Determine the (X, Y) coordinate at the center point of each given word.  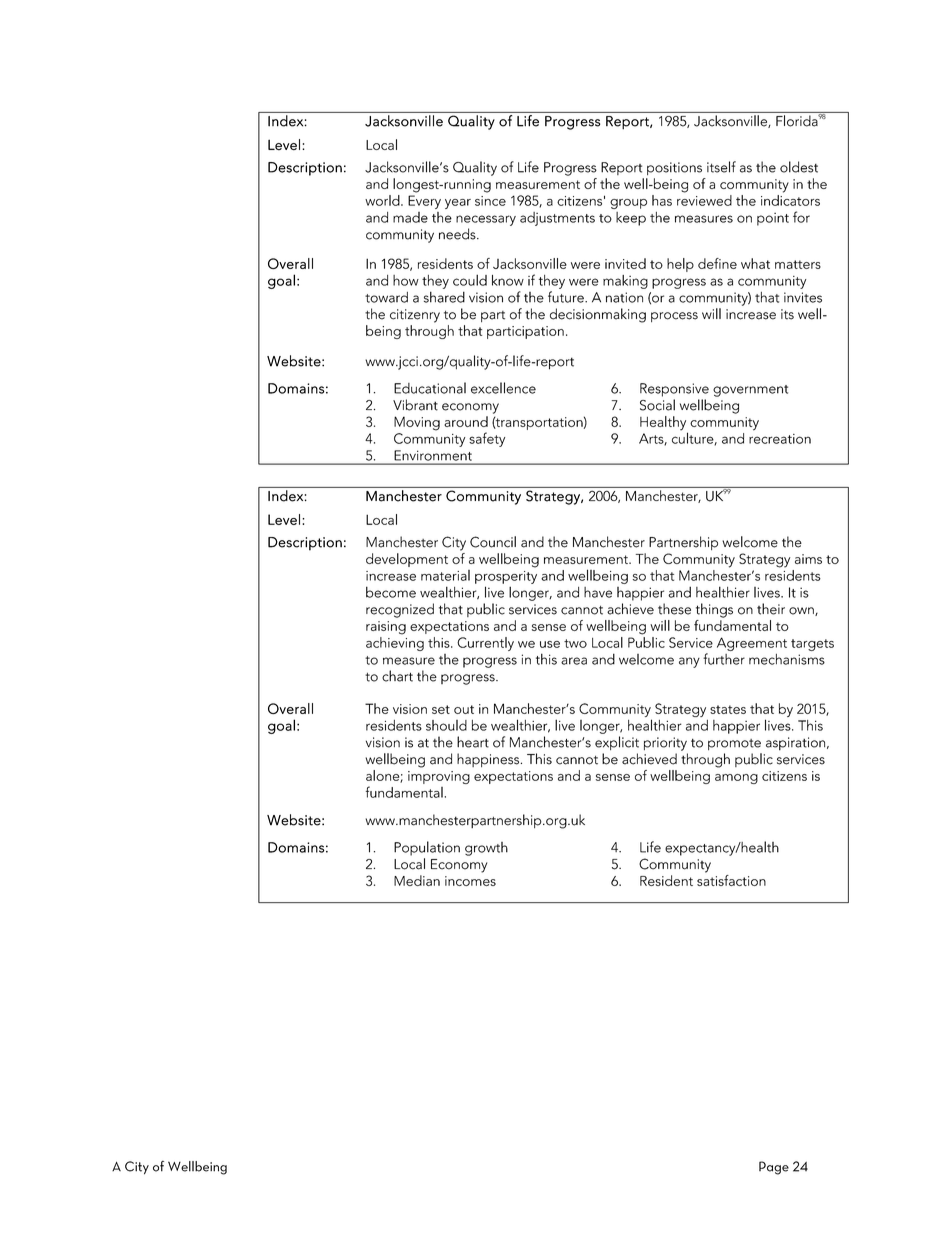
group (628, 204)
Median (417, 880)
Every (424, 202)
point (773, 219)
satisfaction (731, 880)
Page (774, 1168)
